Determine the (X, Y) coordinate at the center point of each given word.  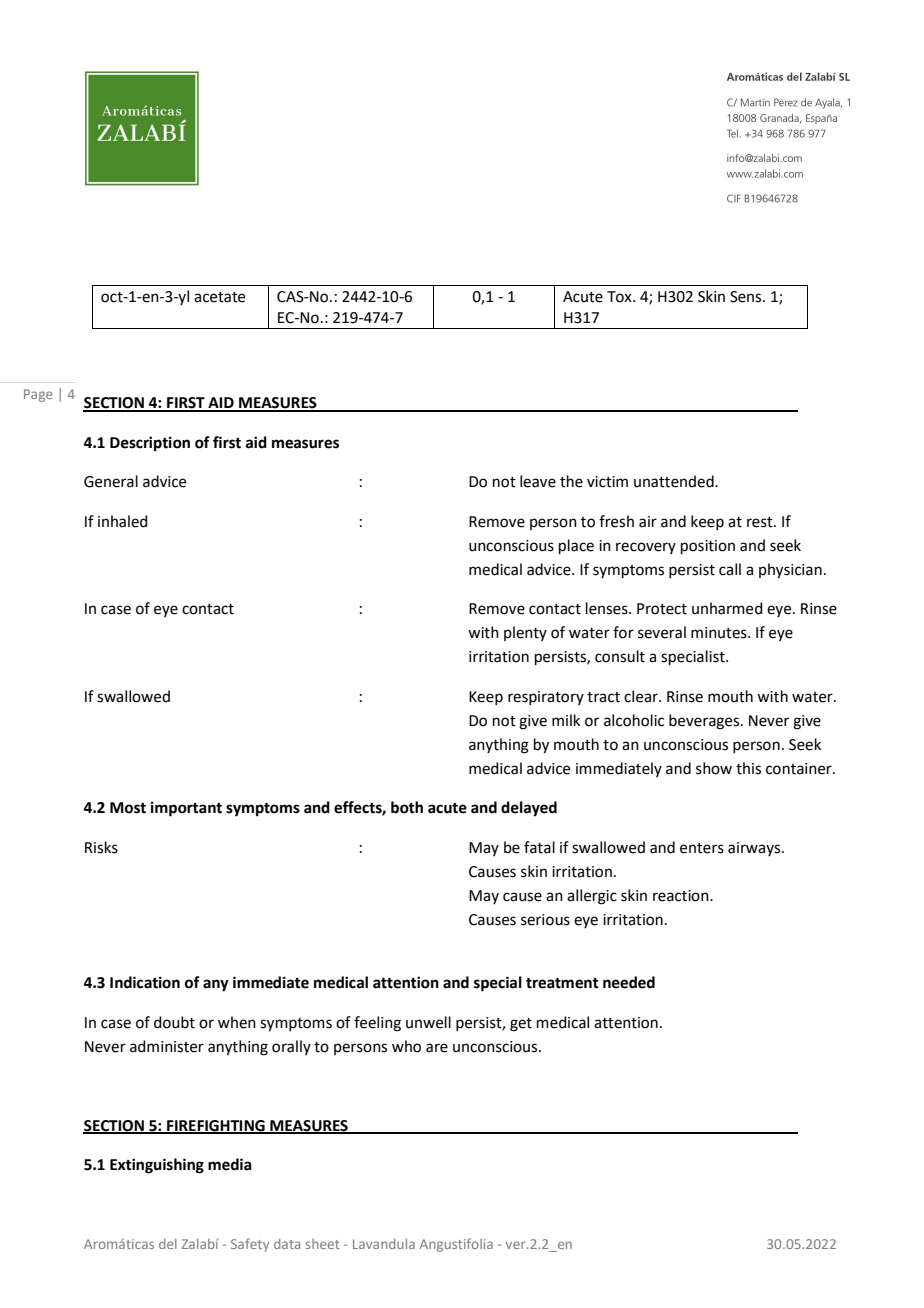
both (407, 807)
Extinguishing (157, 1166)
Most (128, 808)
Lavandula (384, 1244)
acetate (219, 297)
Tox (620, 297)
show (714, 768)
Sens (747, 297)
